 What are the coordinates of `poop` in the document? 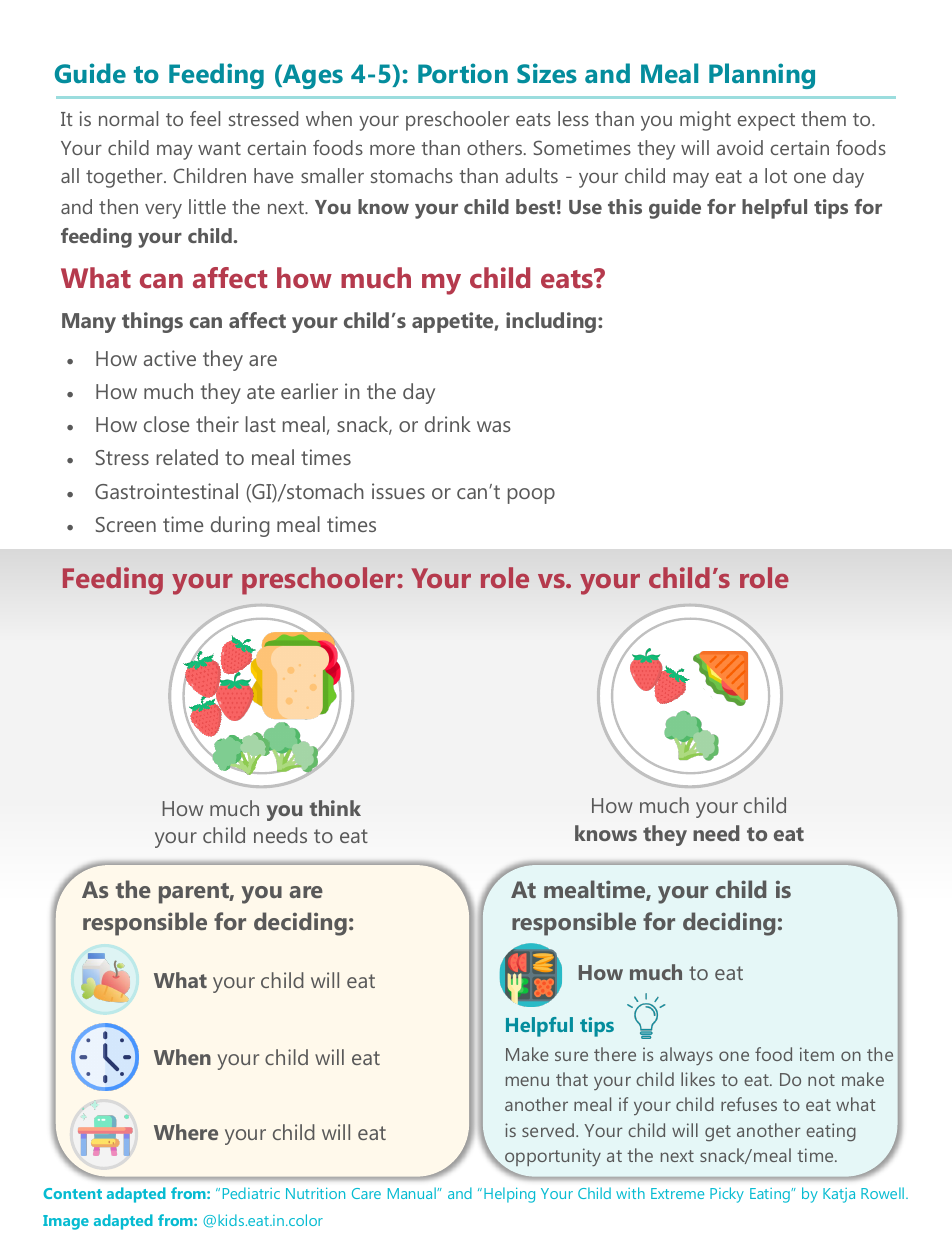 It's located at (531, 496).
